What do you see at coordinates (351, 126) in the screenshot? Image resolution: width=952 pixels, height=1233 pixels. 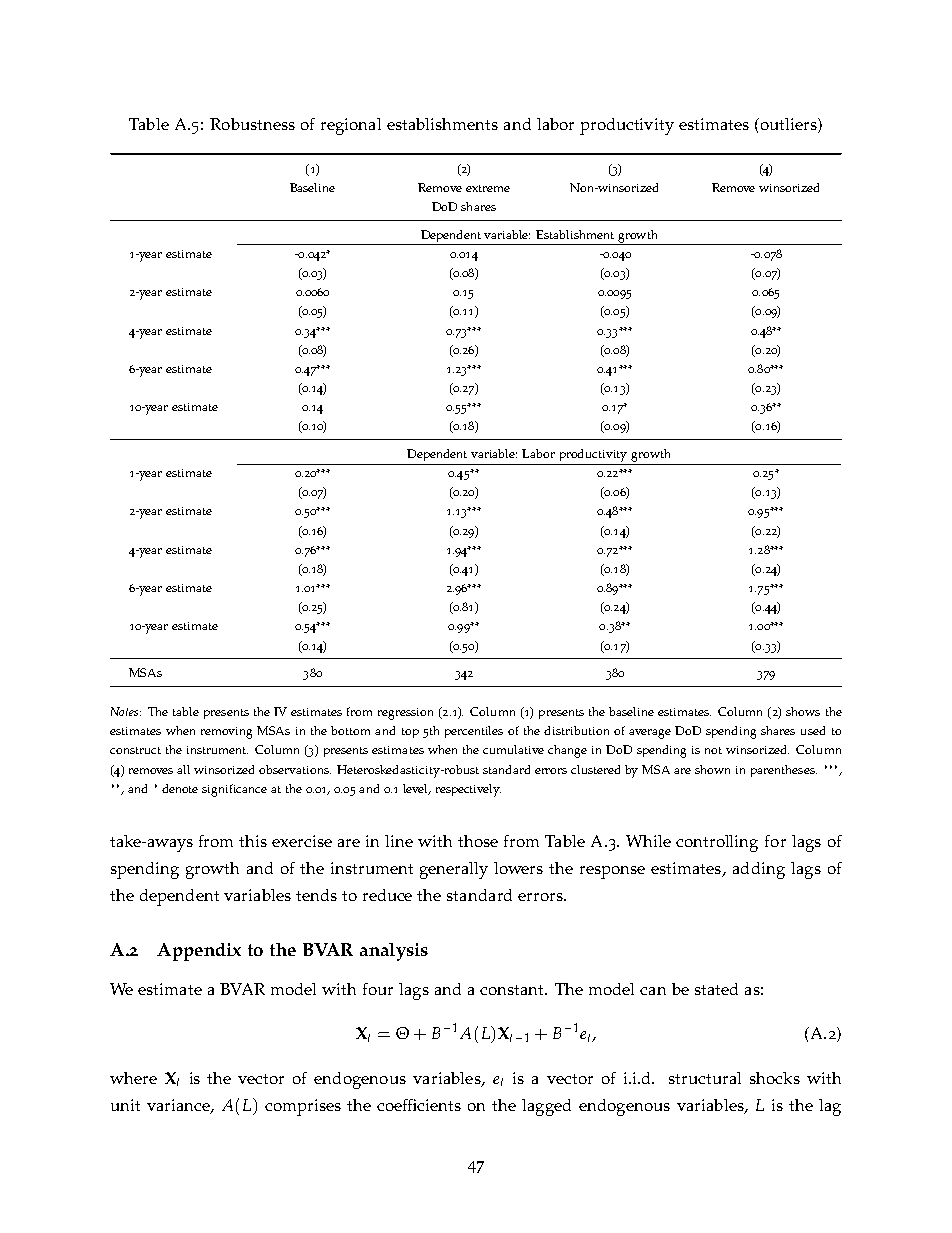 I see `regional` at bounding box center [351, 126].
